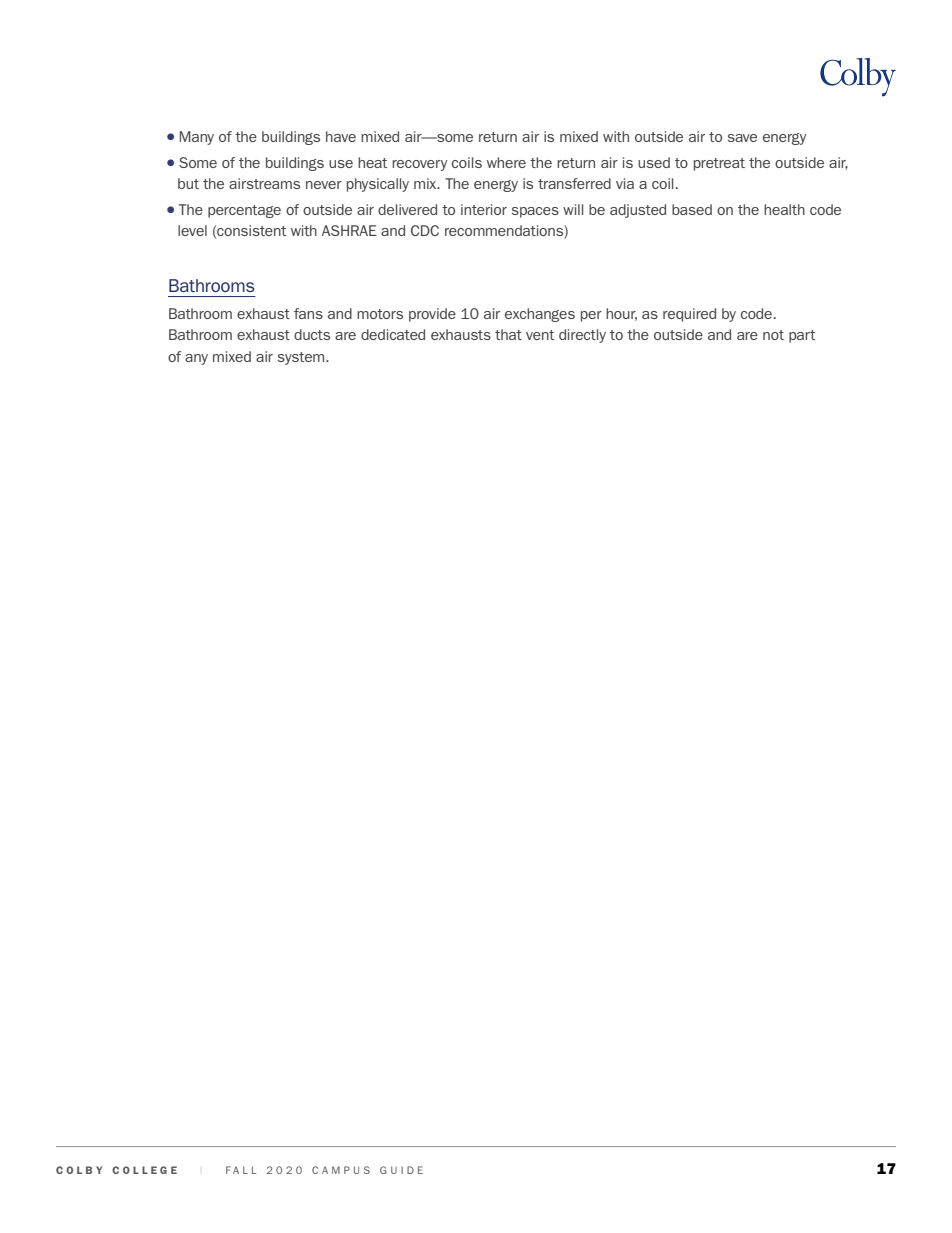 The width and height of the screenshot is (952, 1233). What do you see at coordinates (773, 335) in the screenshot?
I see `not` at bounding box center [773, 335].
